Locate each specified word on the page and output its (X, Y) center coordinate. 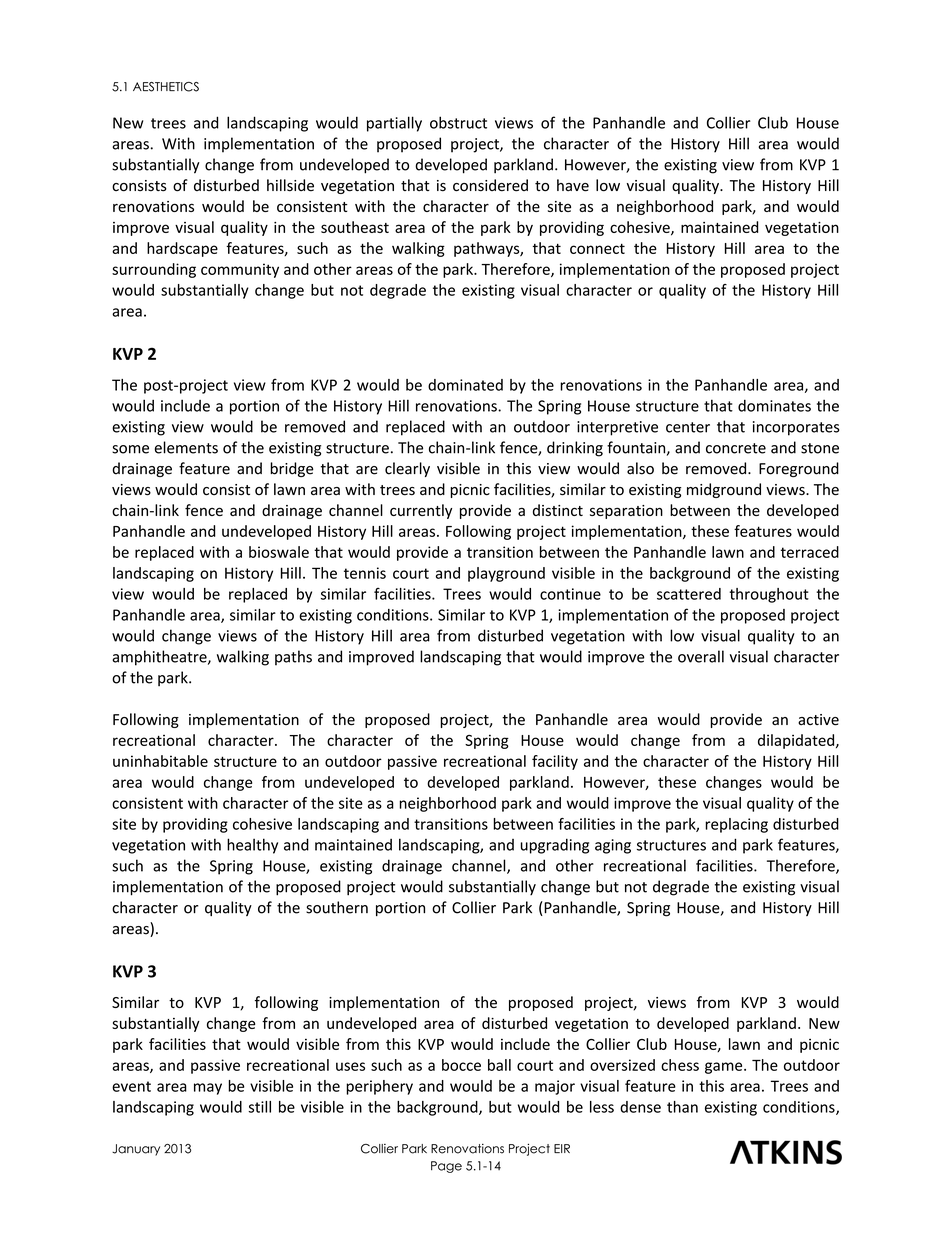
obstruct (458, 122)
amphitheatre (160, 658)
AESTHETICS (166, 87)
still (259, 1107)
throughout (769, 595)
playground (506, 574)
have (573, 185)
